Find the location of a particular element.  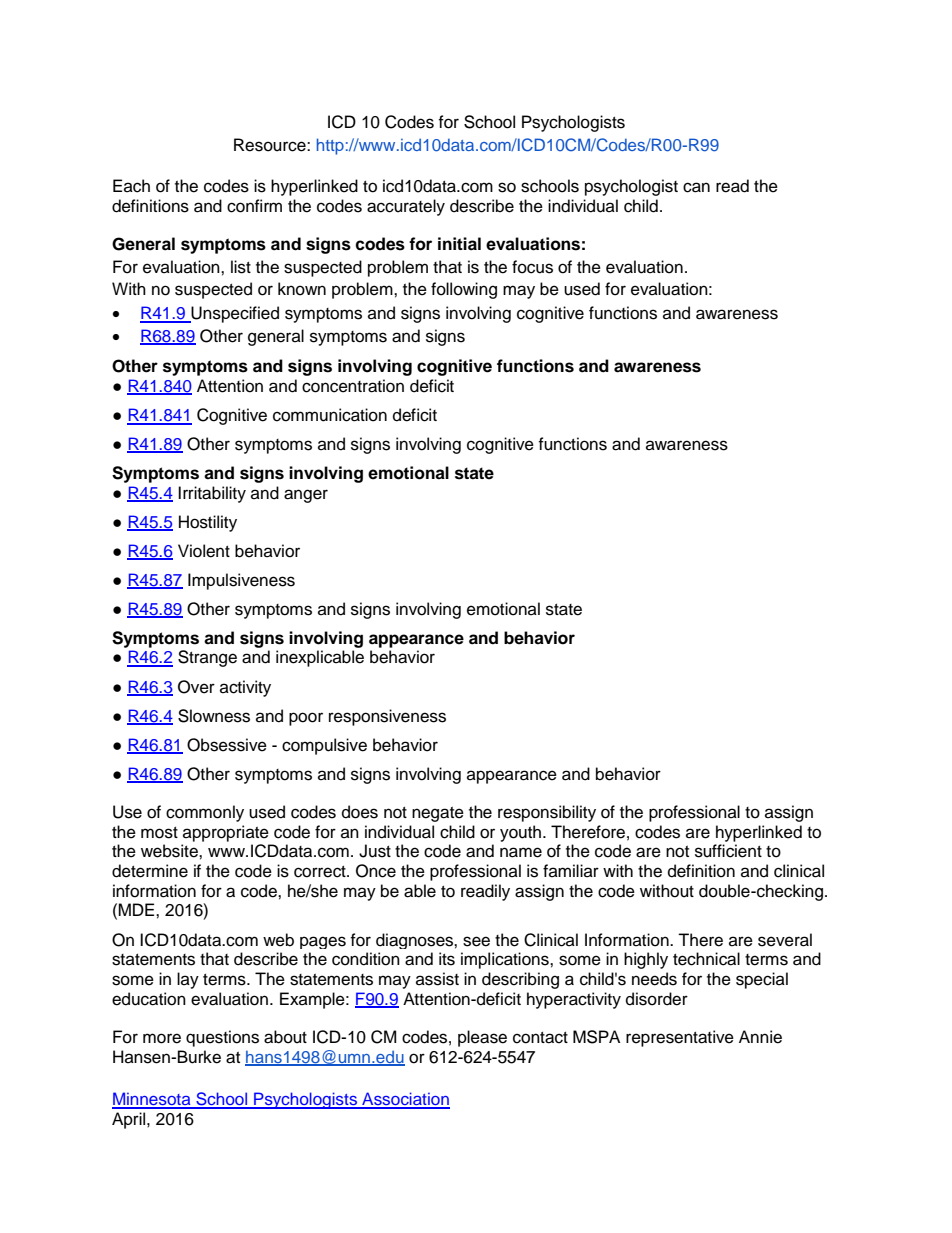

initial is located at coordinates (459, 244).
